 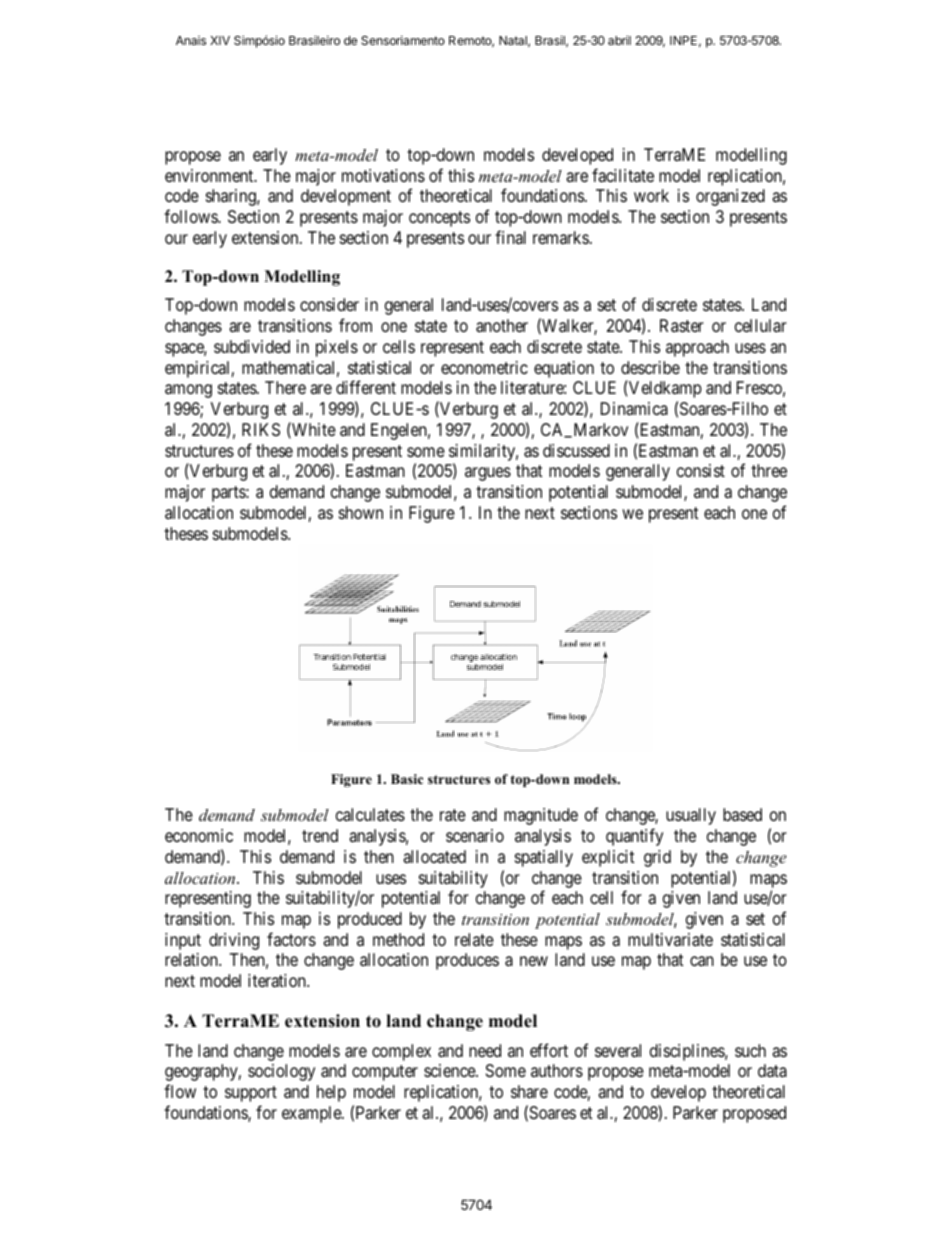 I want to click on support, so click(x=251, y=1094).
